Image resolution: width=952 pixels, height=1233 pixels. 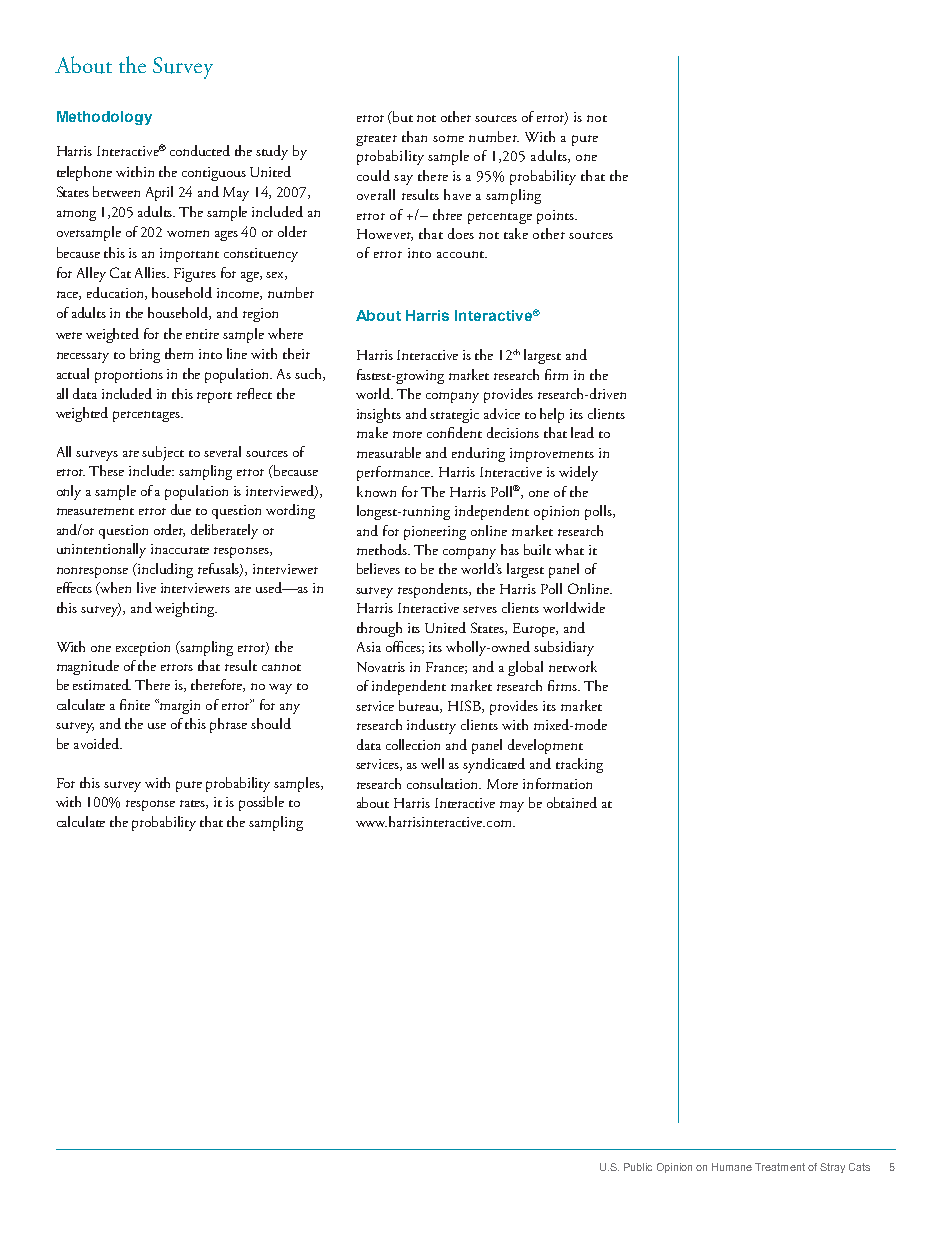 I want to click on conducted, so click(x=200, y=150).
